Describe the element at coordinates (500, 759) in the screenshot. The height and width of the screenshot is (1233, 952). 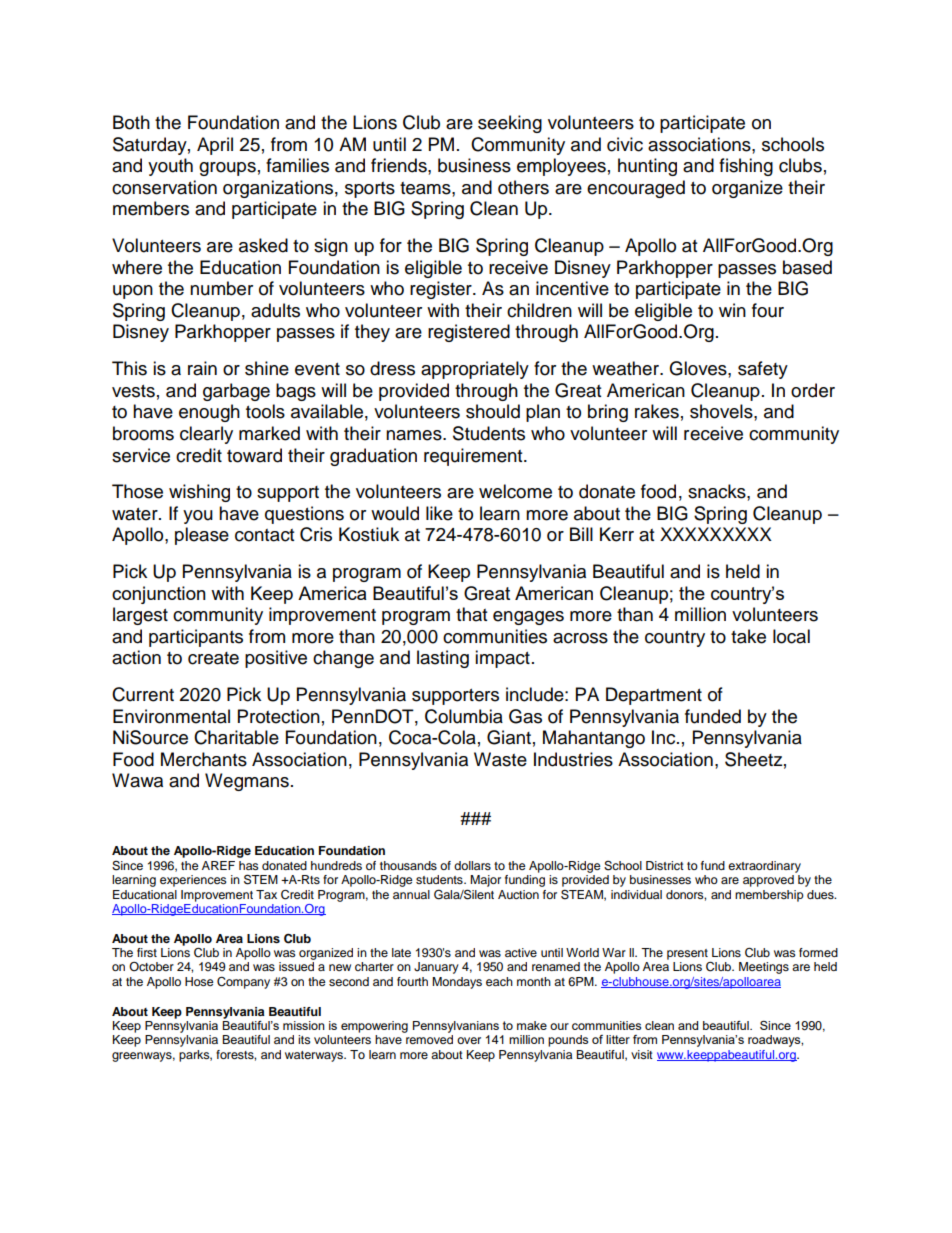
I see `Waste` at that location.
